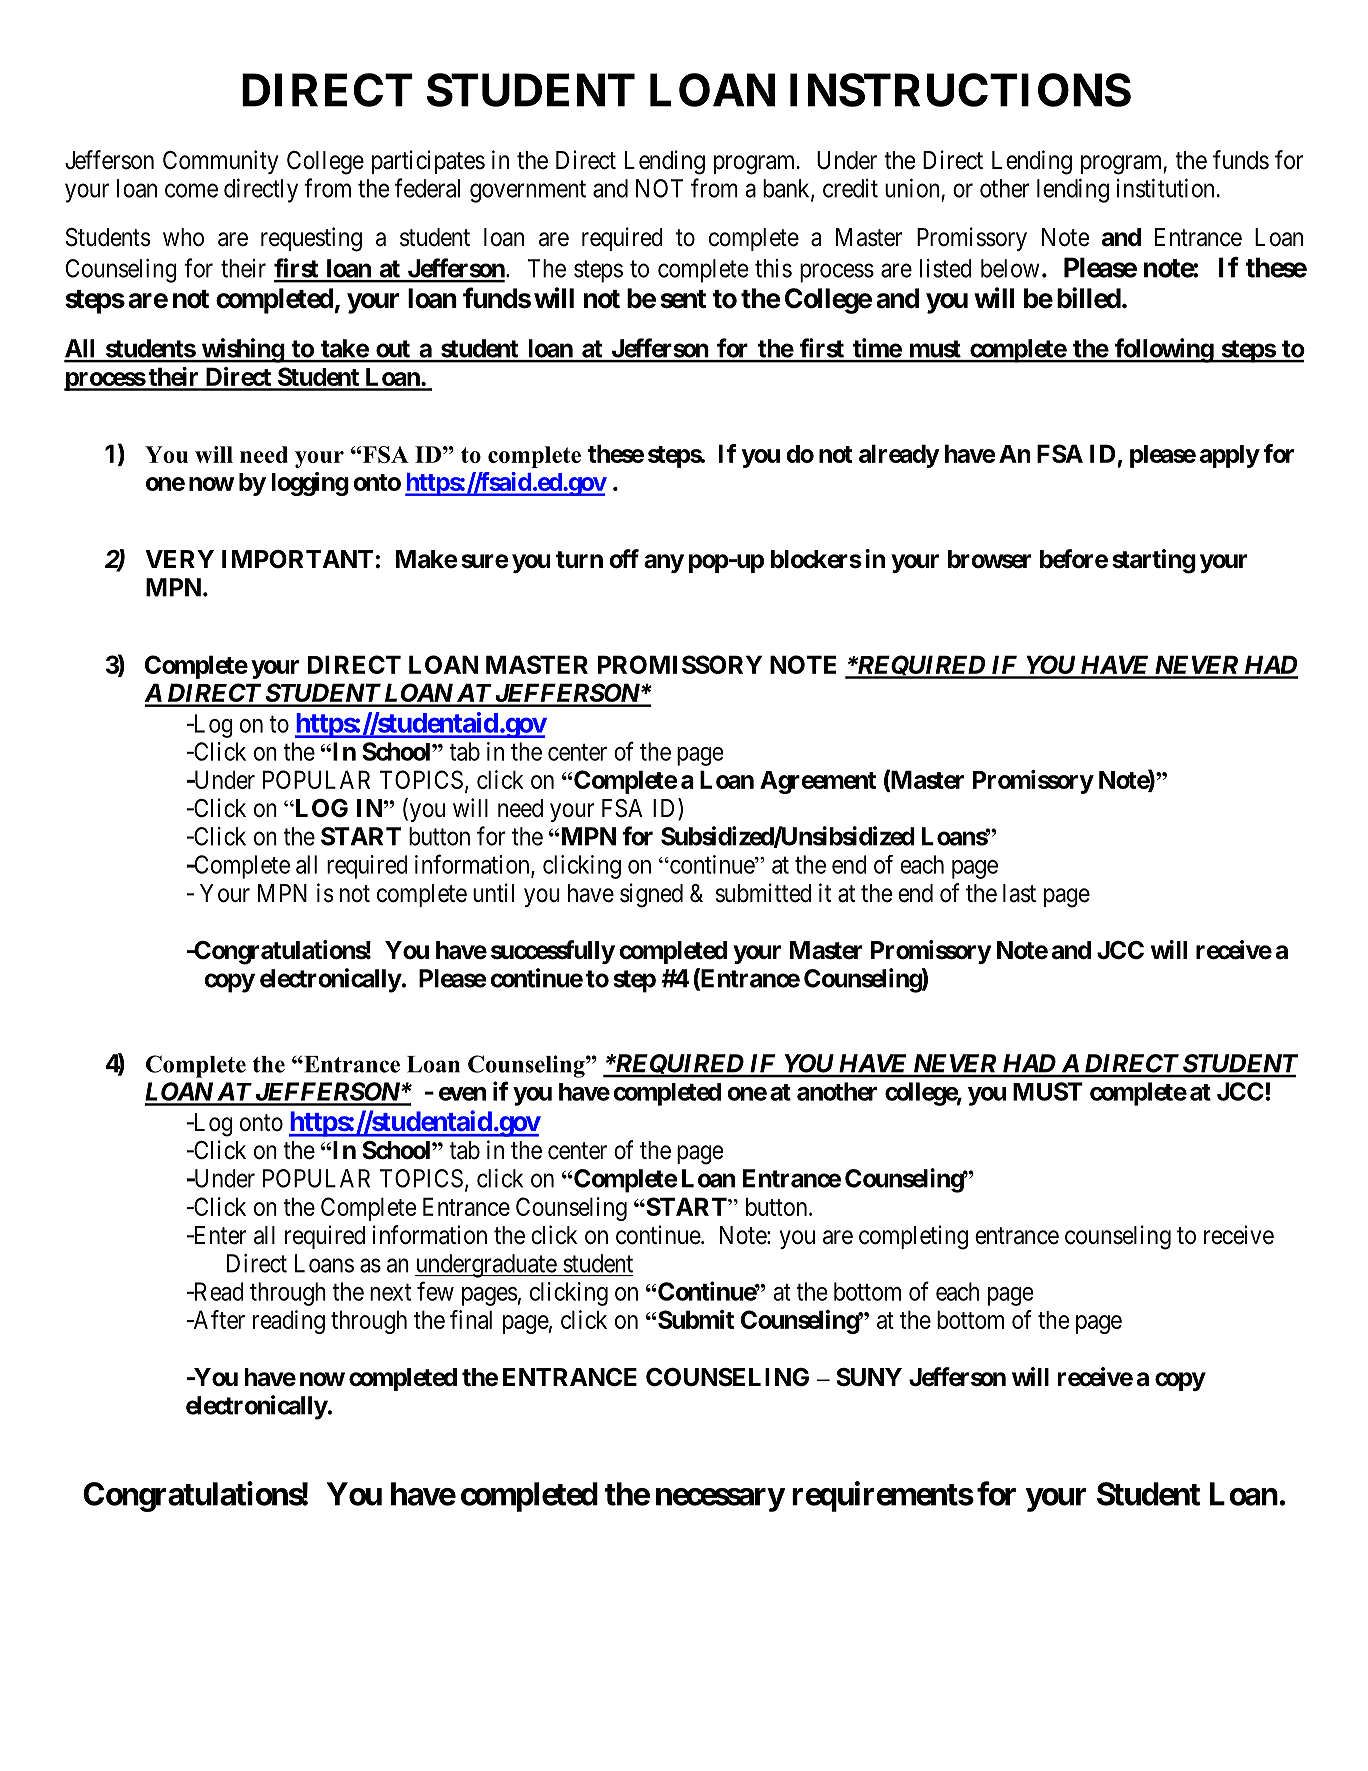 The width and height of the document is (1368, 1771). I want to click on SUNY, so click(869, 1377).
